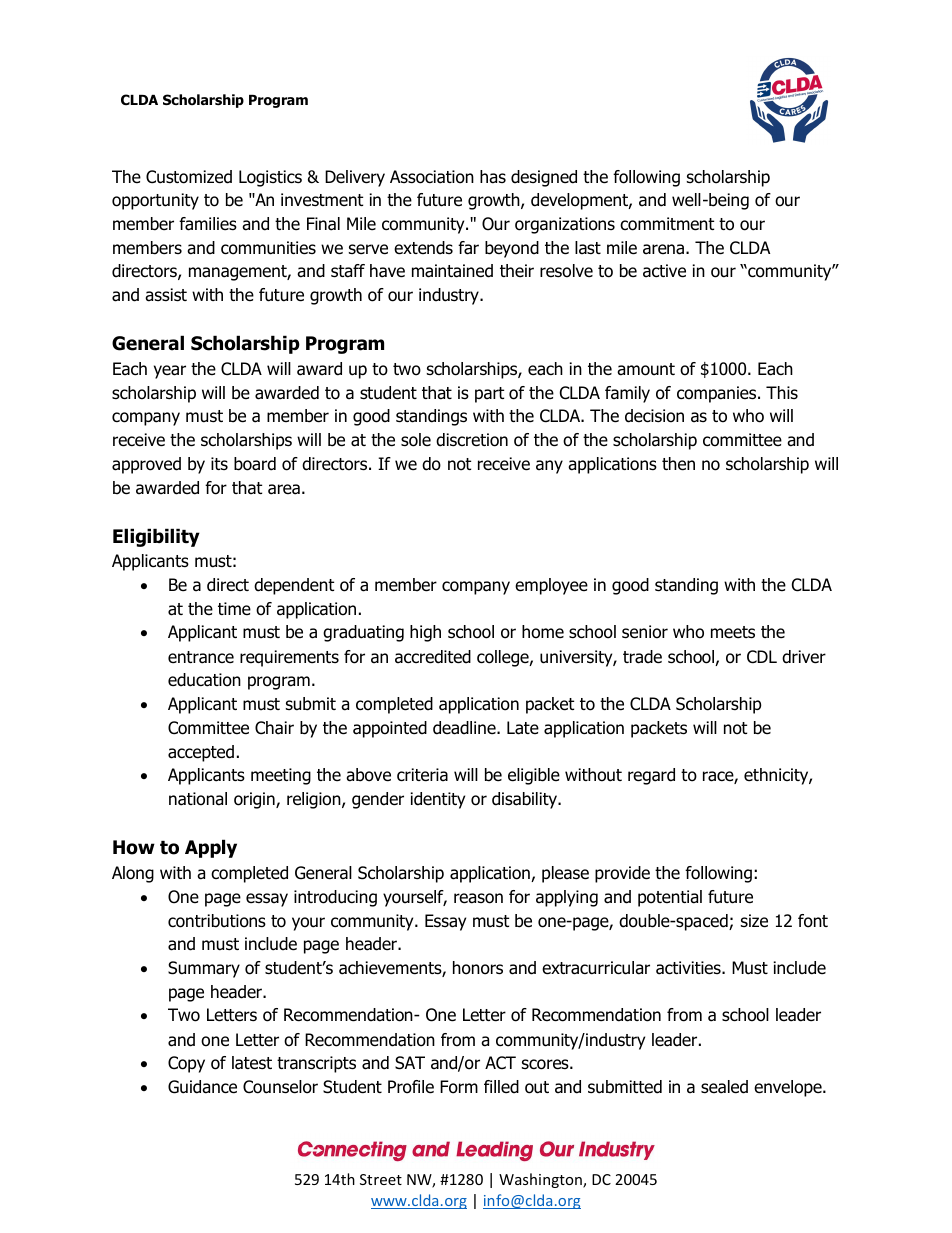  I want to click on CDL, so click(762, 657).
